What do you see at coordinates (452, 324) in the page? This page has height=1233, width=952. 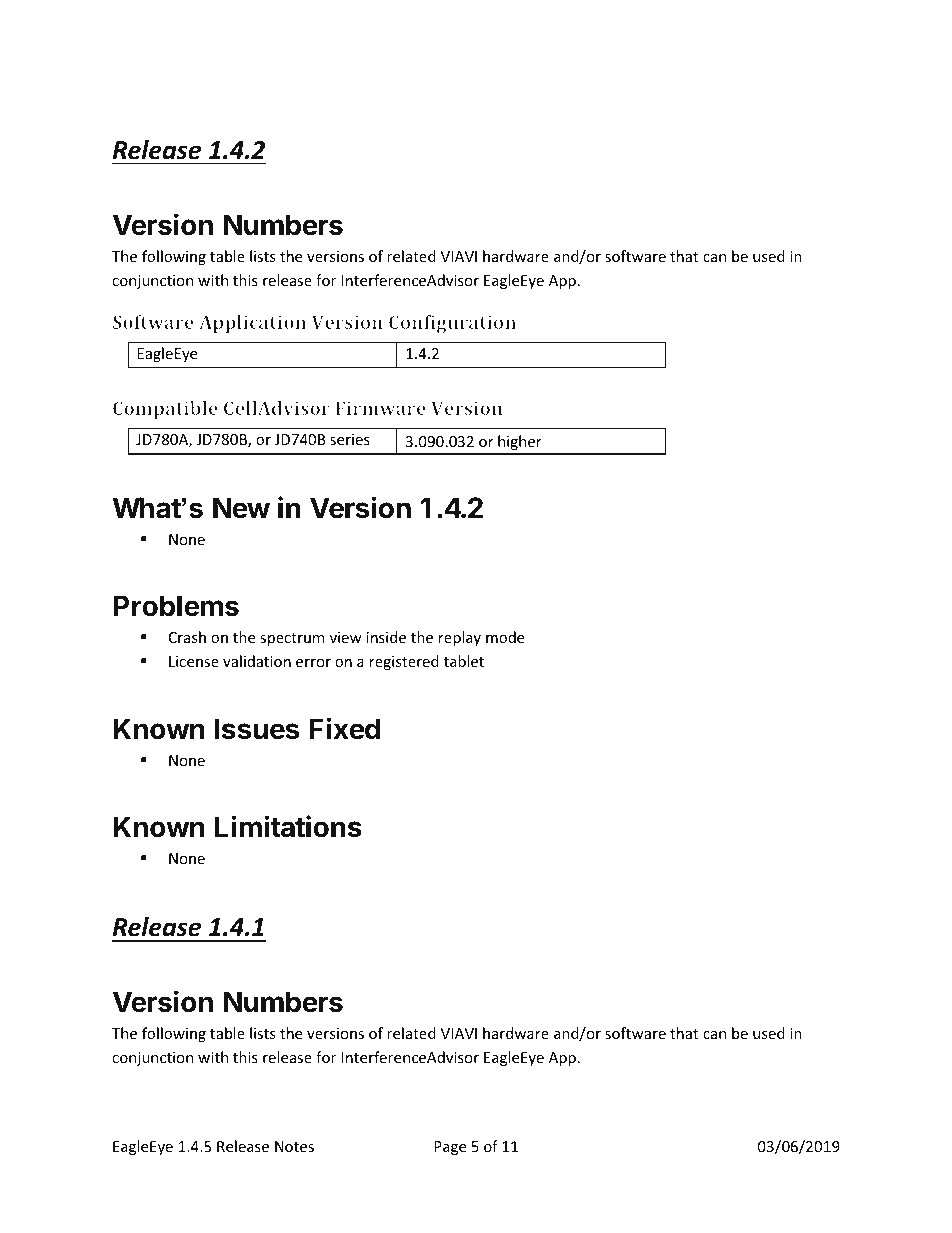 I see `Configuration` at bounding box center [452, 324].
